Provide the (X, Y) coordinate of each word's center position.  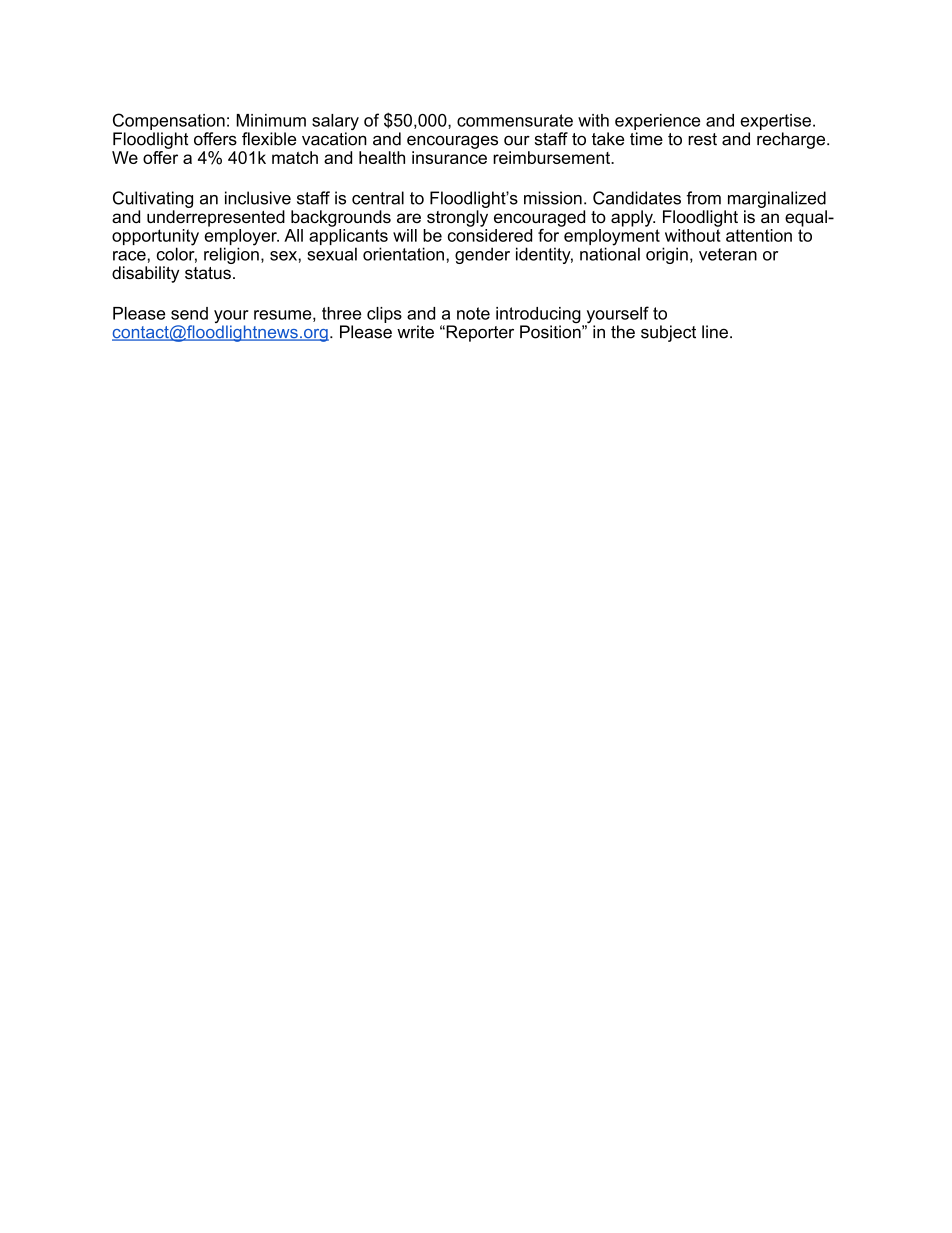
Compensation (169, 121)
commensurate (515, 120)
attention (759, 235)
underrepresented (216, 218)
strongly (457, 218)
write (415, 332)
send (189, 313)
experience (657, 122)
